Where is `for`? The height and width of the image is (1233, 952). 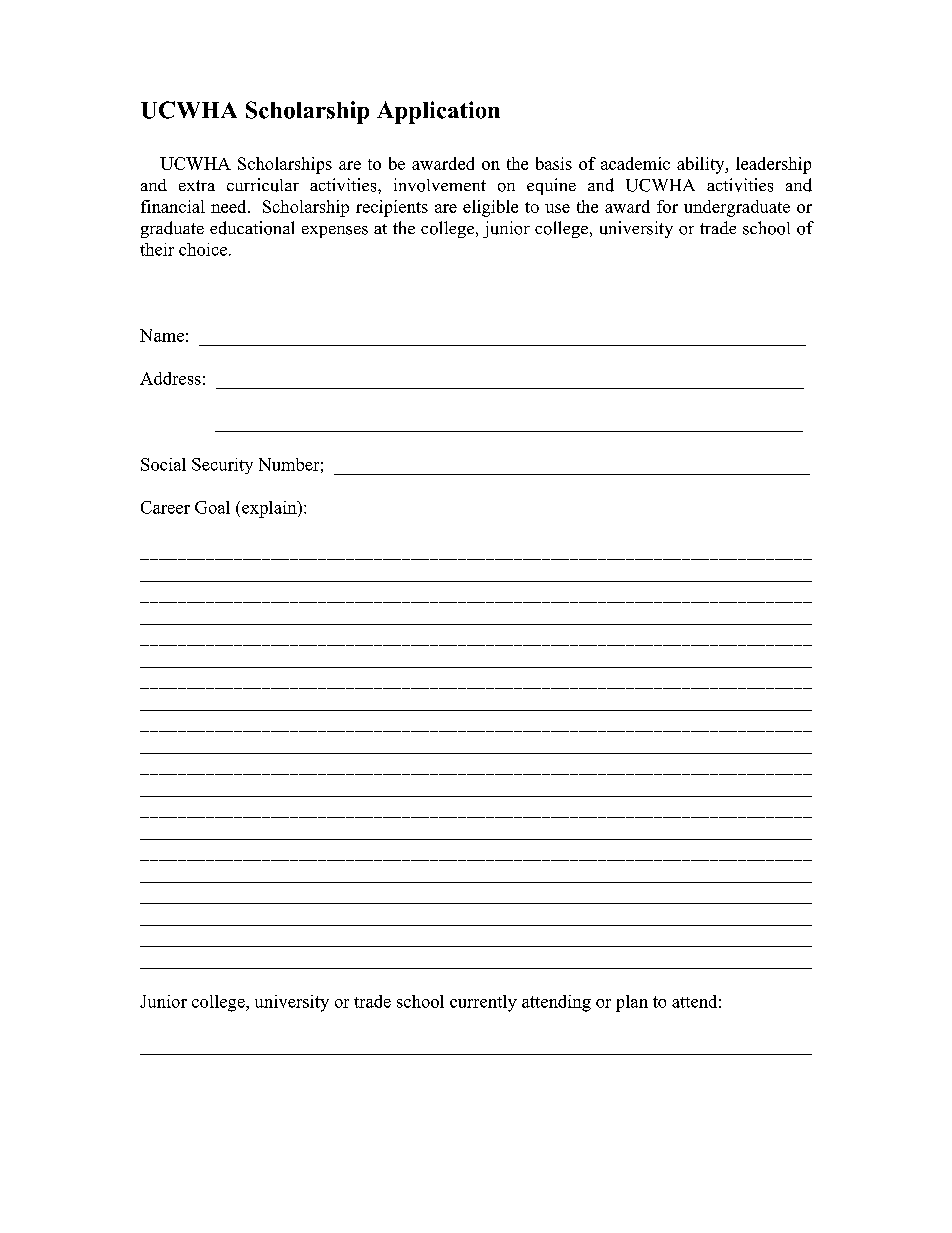
for is located at coordinates (667, 206).
